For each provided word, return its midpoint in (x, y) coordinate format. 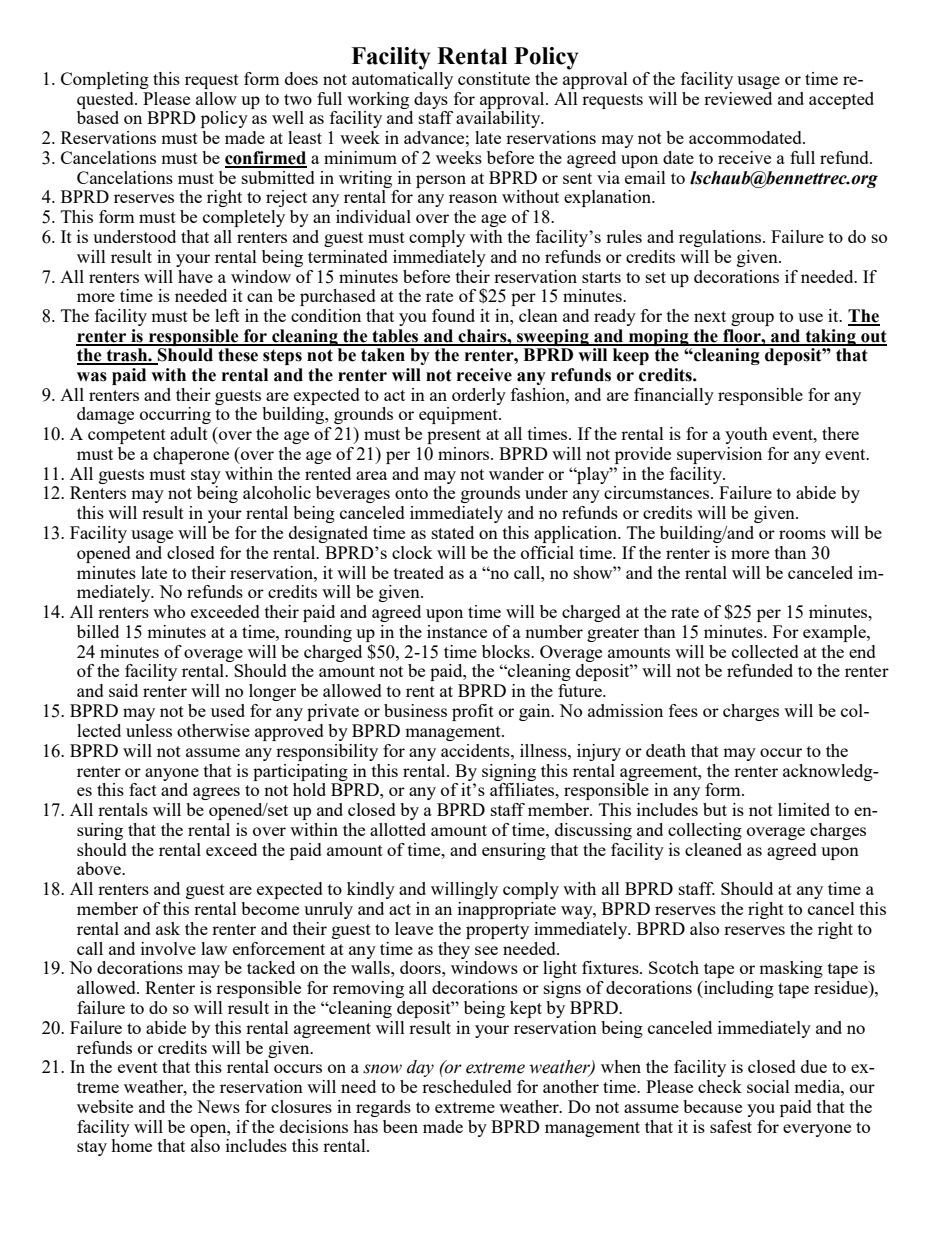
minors (465, 453)
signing (509, 772)
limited (804, 809)
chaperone (191, 455)
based (98, 117)
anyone (172, 774)
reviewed (738, 98)
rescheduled (467, 1086)
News (218, 1106)
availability (499, 119)
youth (746, 435)
